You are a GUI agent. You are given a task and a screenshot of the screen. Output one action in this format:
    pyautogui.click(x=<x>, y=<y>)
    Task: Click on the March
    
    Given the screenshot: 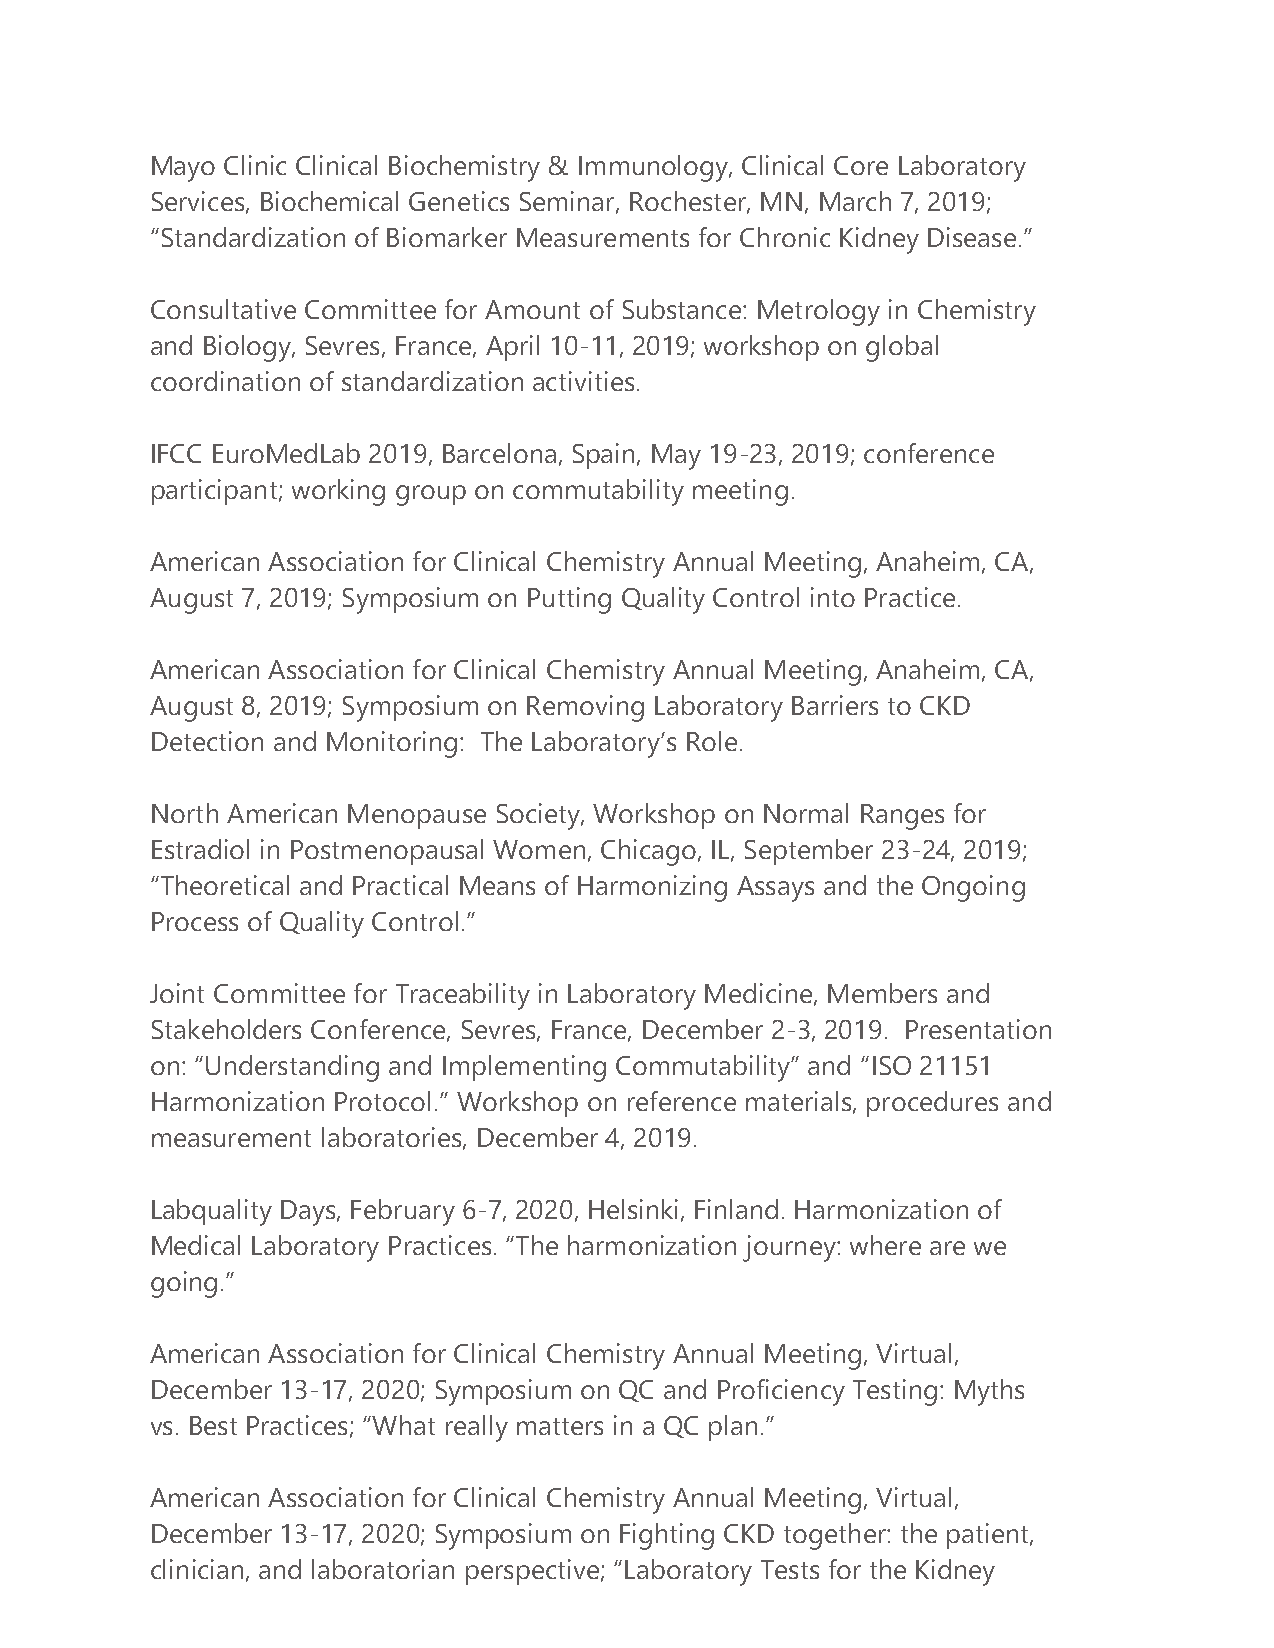 What is the action you would take?
    pyautogui.click(x=855, y=201)
